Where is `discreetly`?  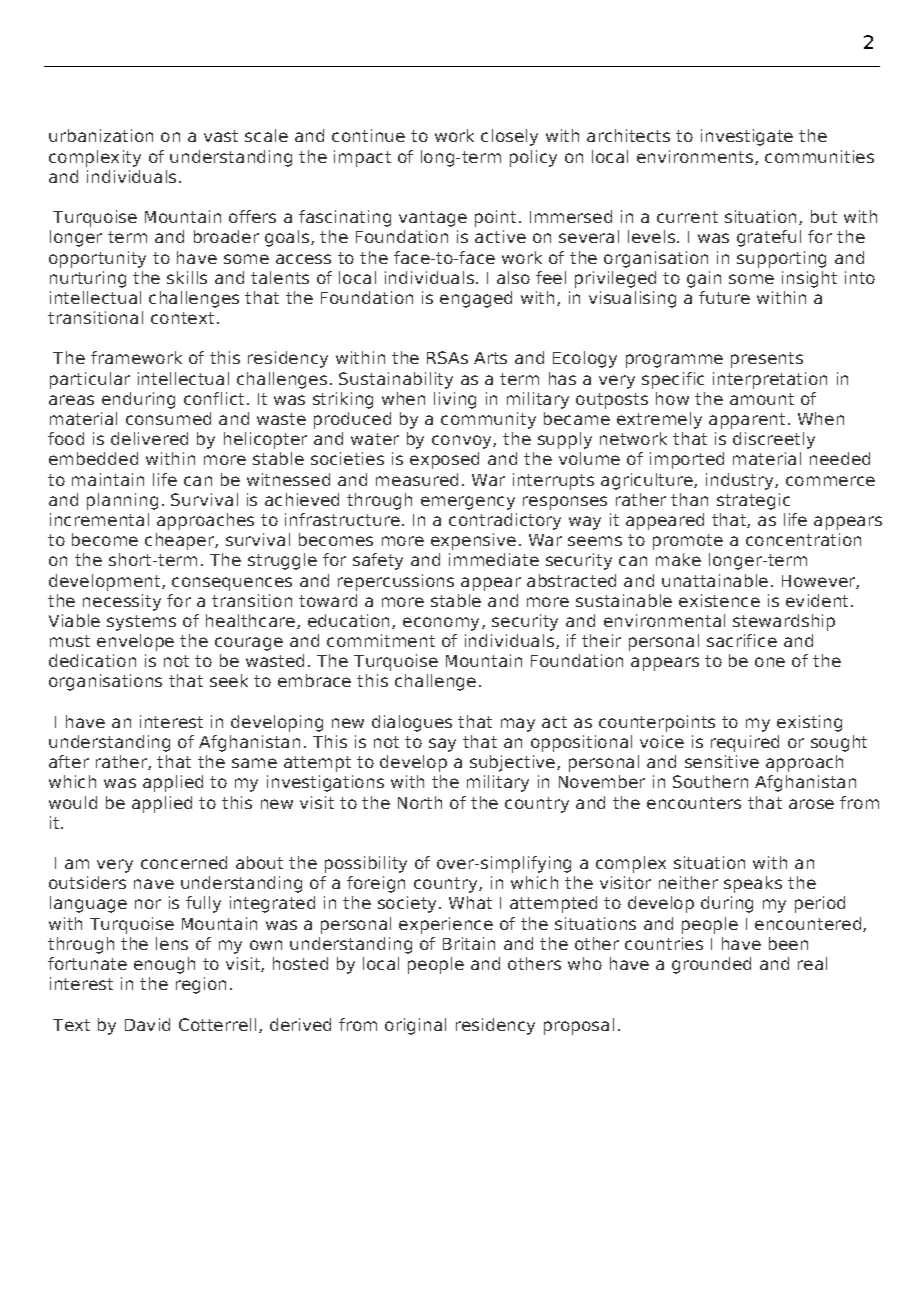
discreetly is located at coordinates (774, 440).
